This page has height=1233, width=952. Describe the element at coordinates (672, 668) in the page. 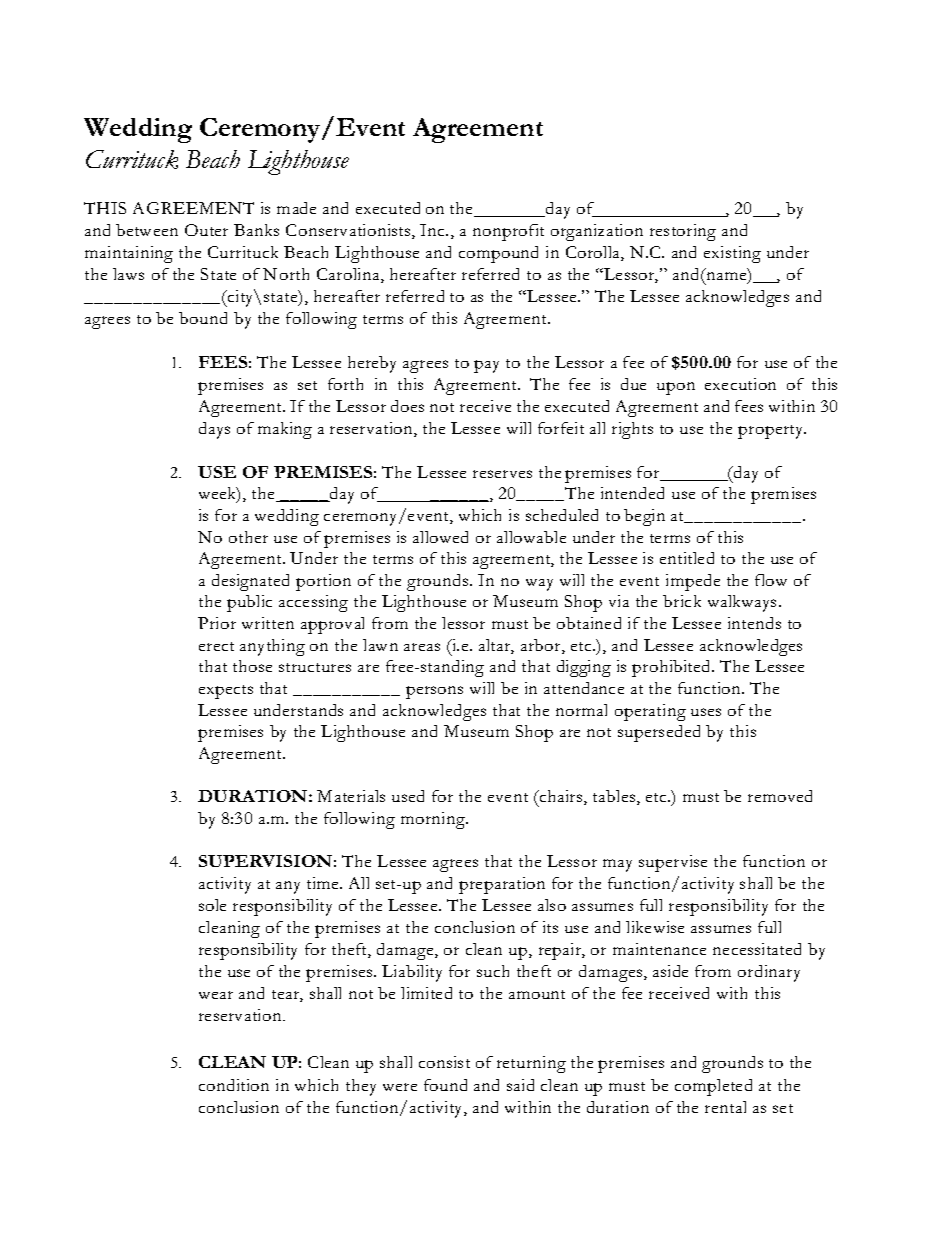

I see `prohibited` at that location.
